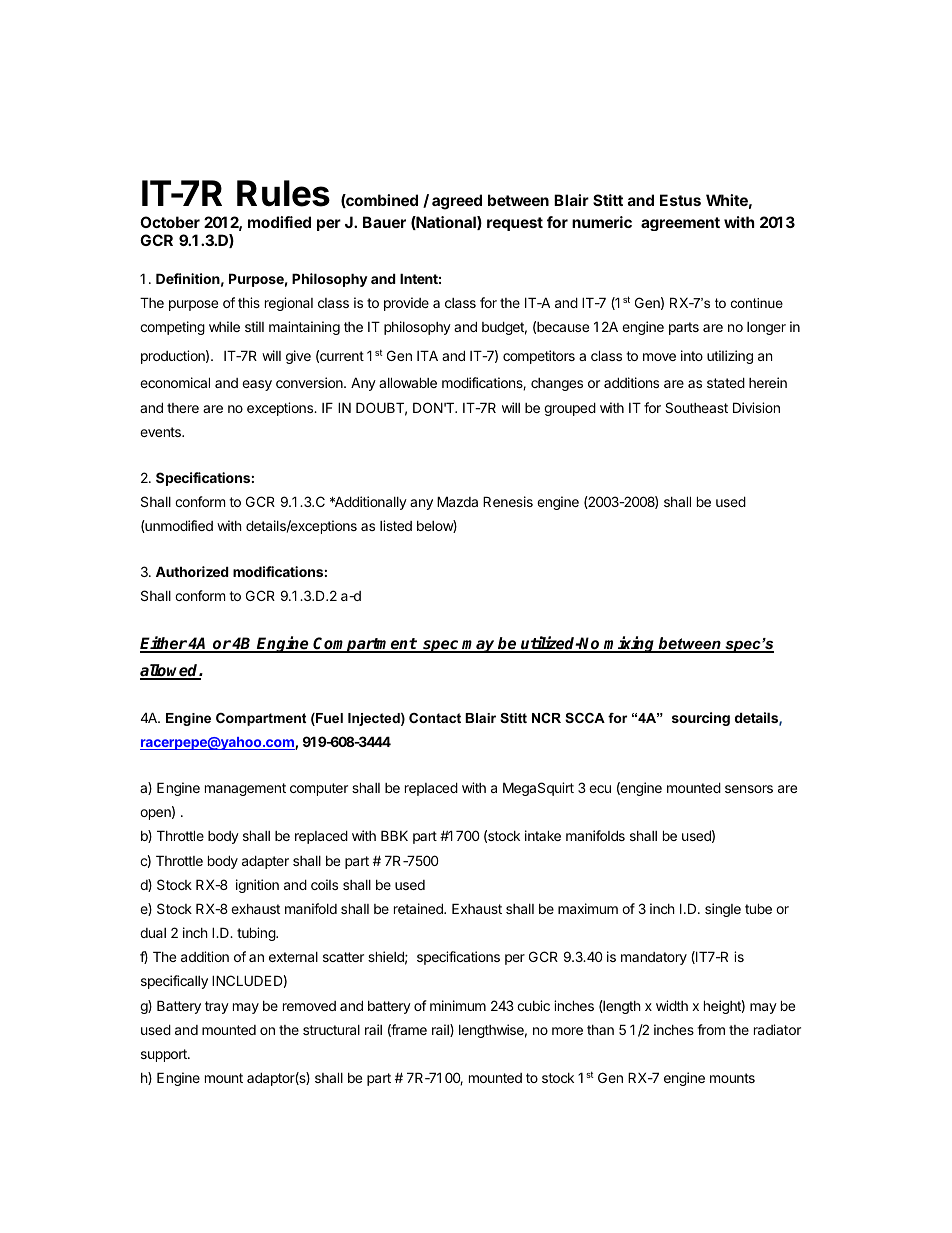 The image size is (952, 1233). Describe the element at coordinates (680, 224) in the document. I see `agreement` at that location.
